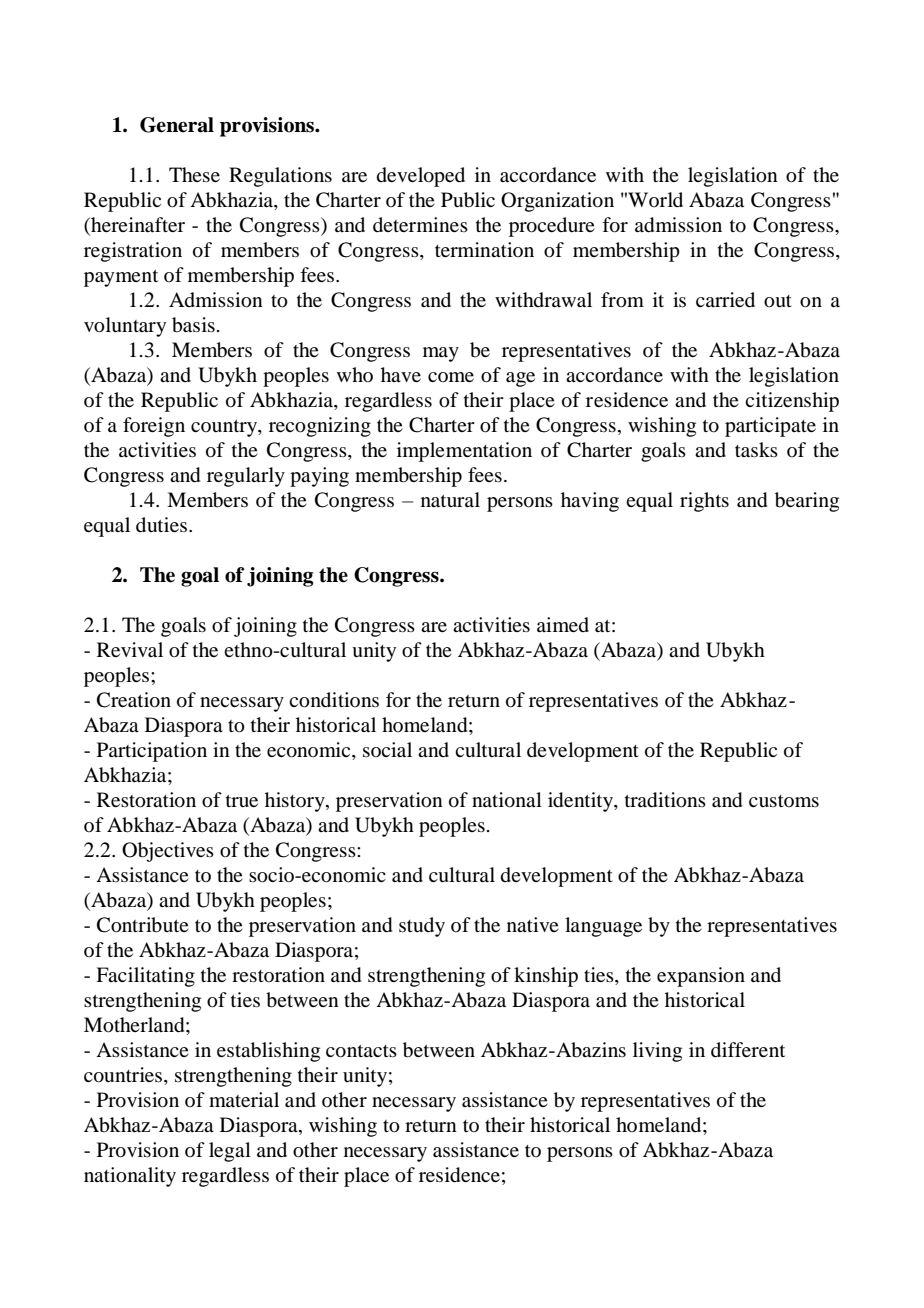 The image size is (924, 1308). I want to click on legal, so click(230, 1152).
